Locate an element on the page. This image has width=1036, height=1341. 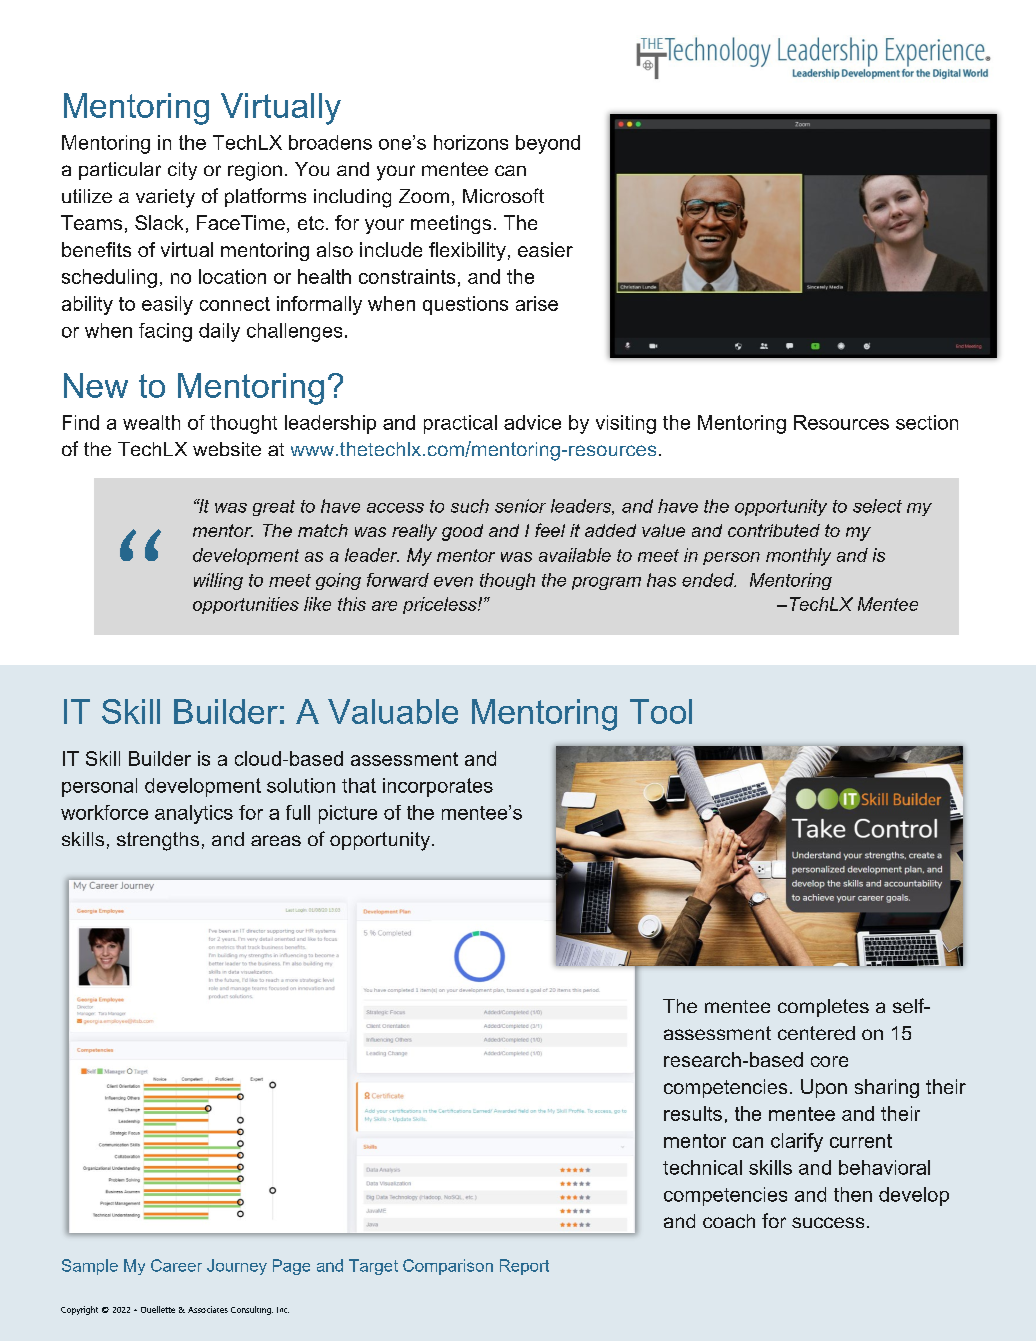
beyond is located at coordinates (548, 144).
